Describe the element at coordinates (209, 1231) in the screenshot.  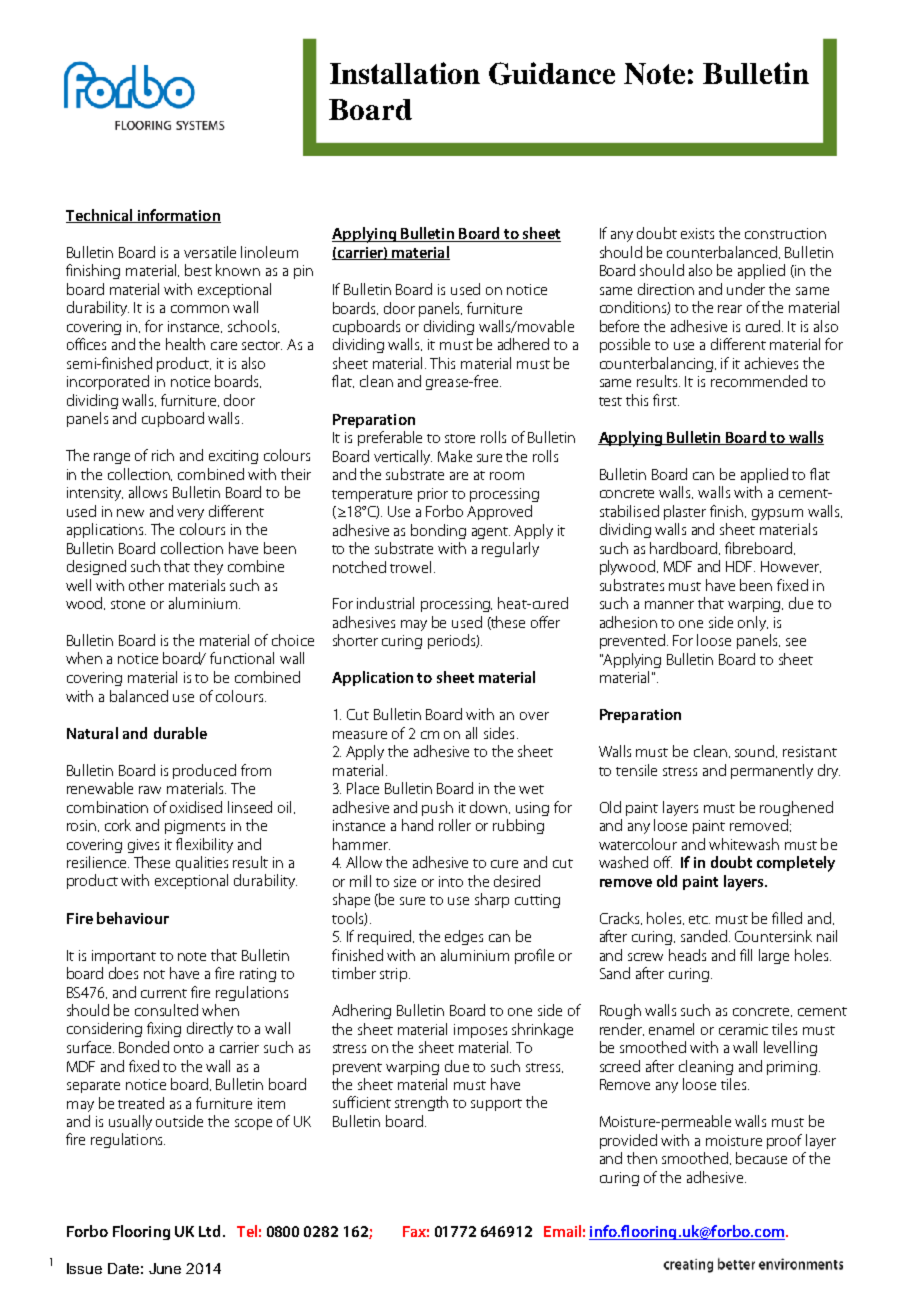
I see `Ltd` at that location.
